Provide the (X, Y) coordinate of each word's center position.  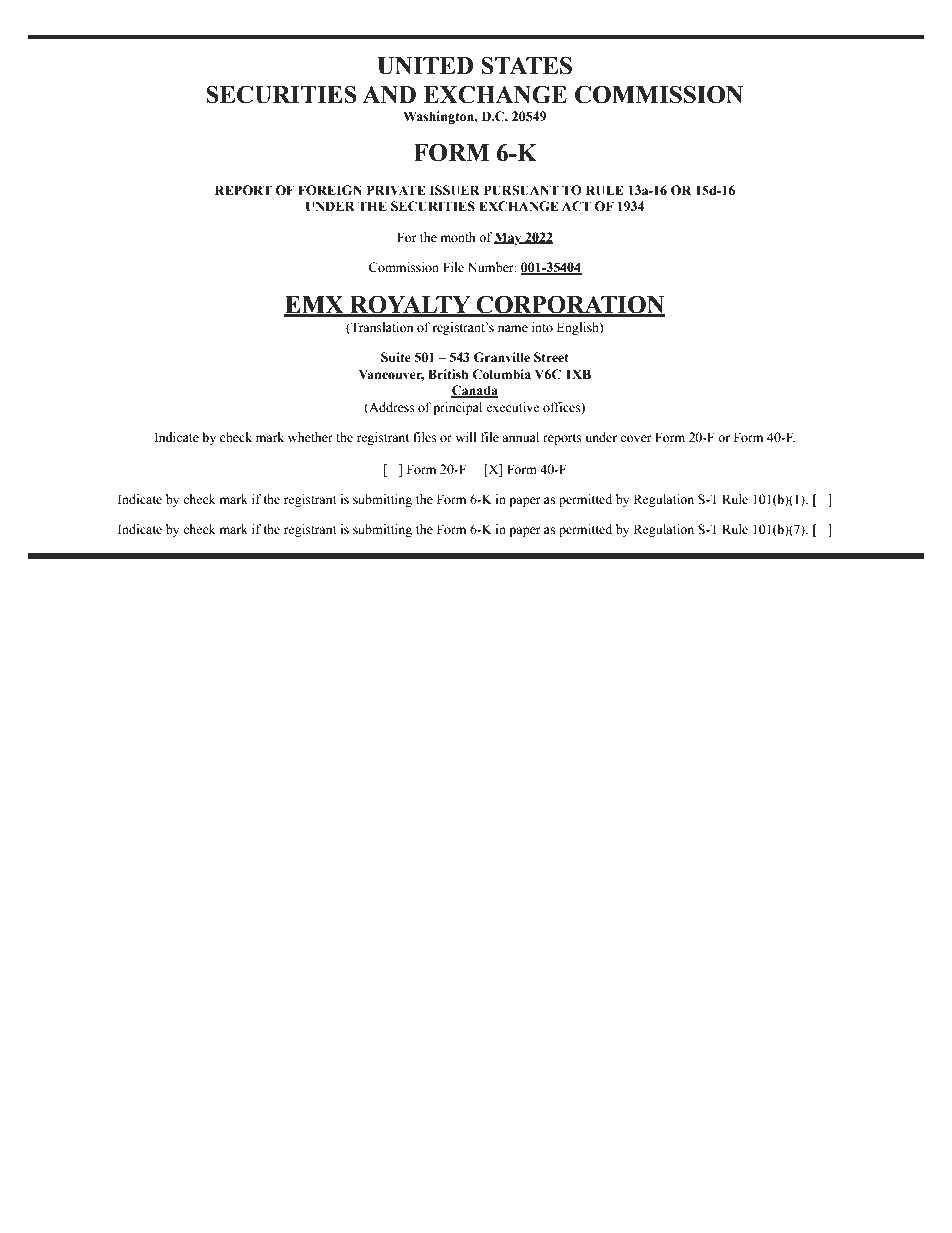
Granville (502, 357)
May (509, 238)
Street (551, 357)
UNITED (425, 66)
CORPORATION (569, 305)
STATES (526, 65)
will (466, 437)
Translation (381, 327)
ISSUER (455, 190)
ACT (576, 206)
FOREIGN (330, 190)
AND (389, 95)
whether (310, 437)
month (458, 237)
